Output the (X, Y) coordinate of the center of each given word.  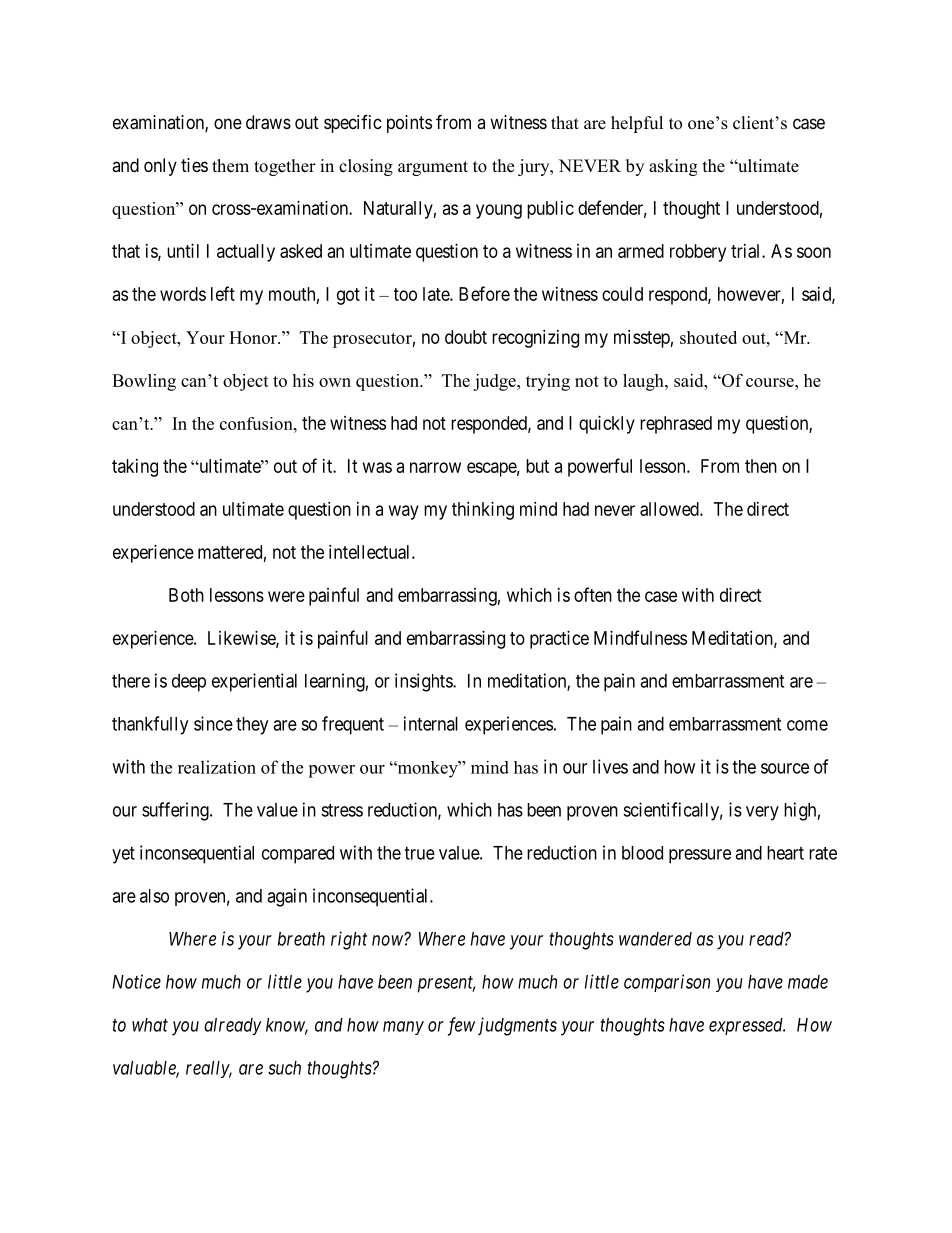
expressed (747, 1026)
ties (194, 165)
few (461, 1026)
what (150, 1025)
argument (433, 168)
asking (673, 167)
